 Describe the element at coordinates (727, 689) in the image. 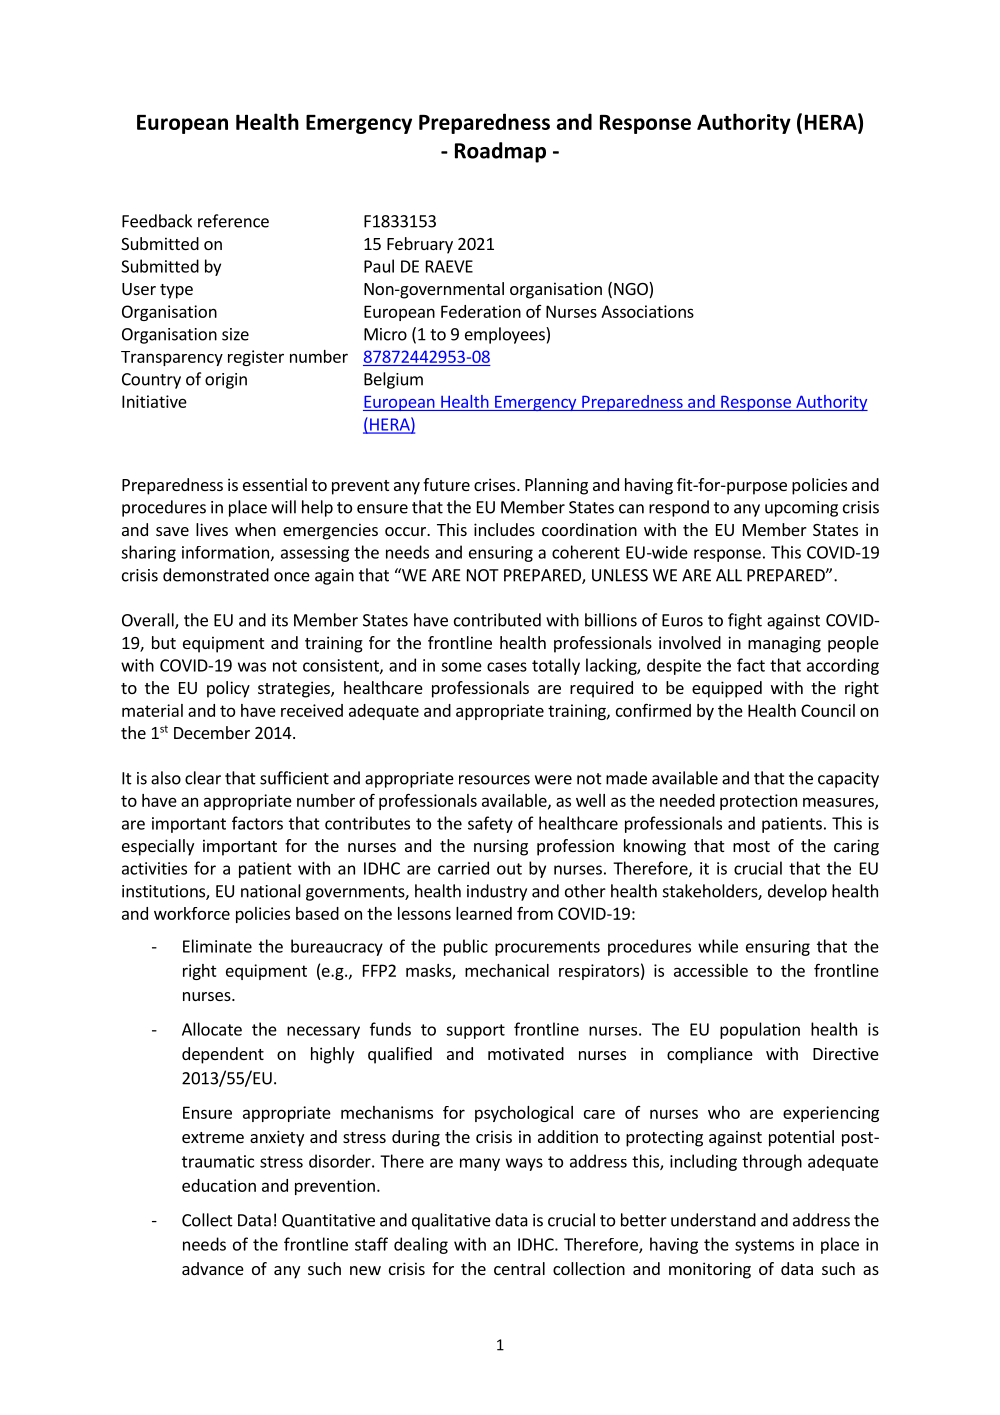

I see `equipped` at that location.
